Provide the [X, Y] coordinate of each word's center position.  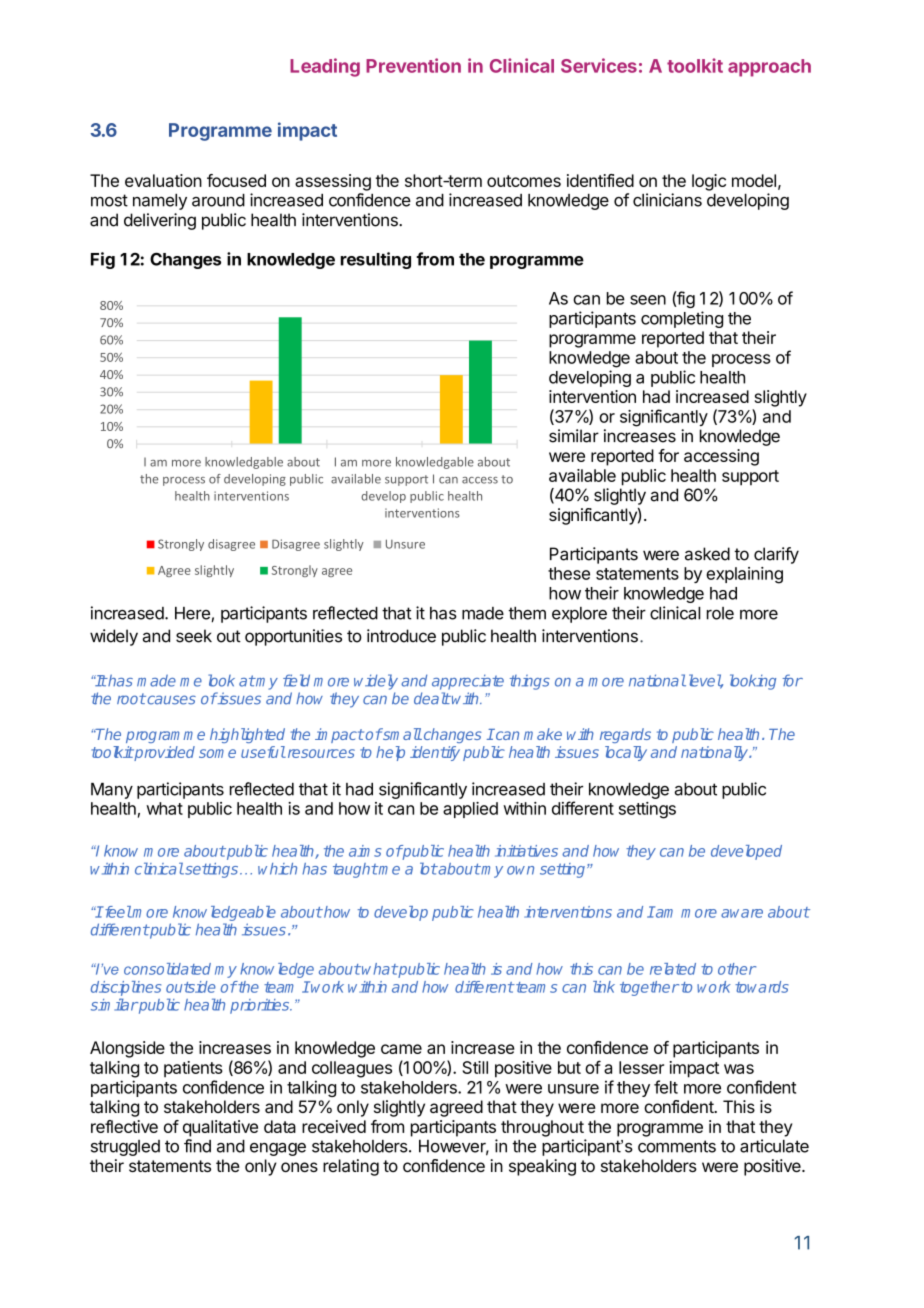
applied [470, 810]
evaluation [163, 180]
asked [707, 554]
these [569, 573]
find [197, 1146]
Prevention [413, 65]
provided [164, 753]
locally [626, 753]
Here [192, 613]
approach [769, 68]
